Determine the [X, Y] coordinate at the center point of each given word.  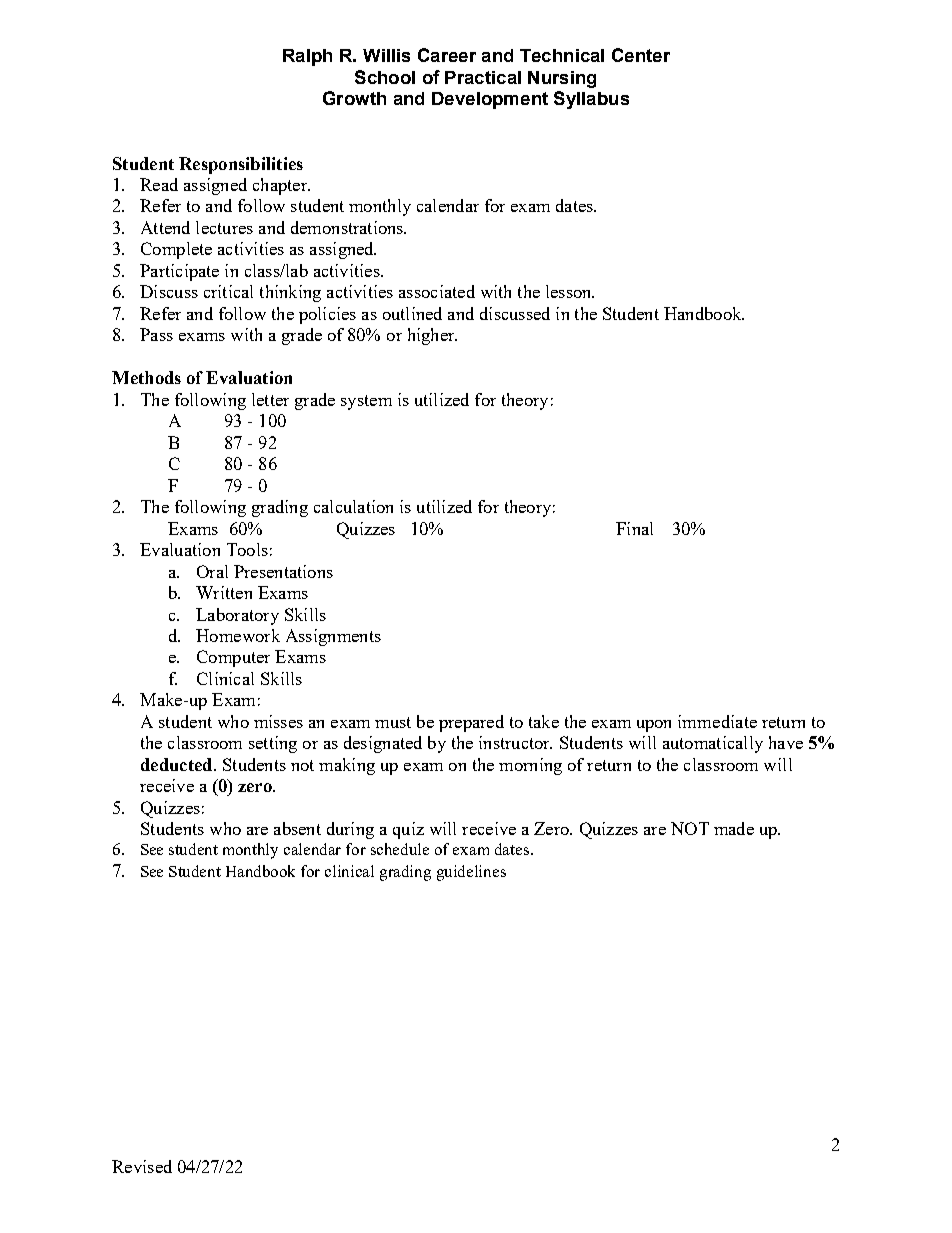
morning [530, 766]
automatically [713, 744]
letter [270, 399]
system [366, 402]
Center [641, 55]
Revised [142, 1166]
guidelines [471, 873]
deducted [178, 764]
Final [634, 528]
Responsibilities [241, 165]
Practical [483, 77]
